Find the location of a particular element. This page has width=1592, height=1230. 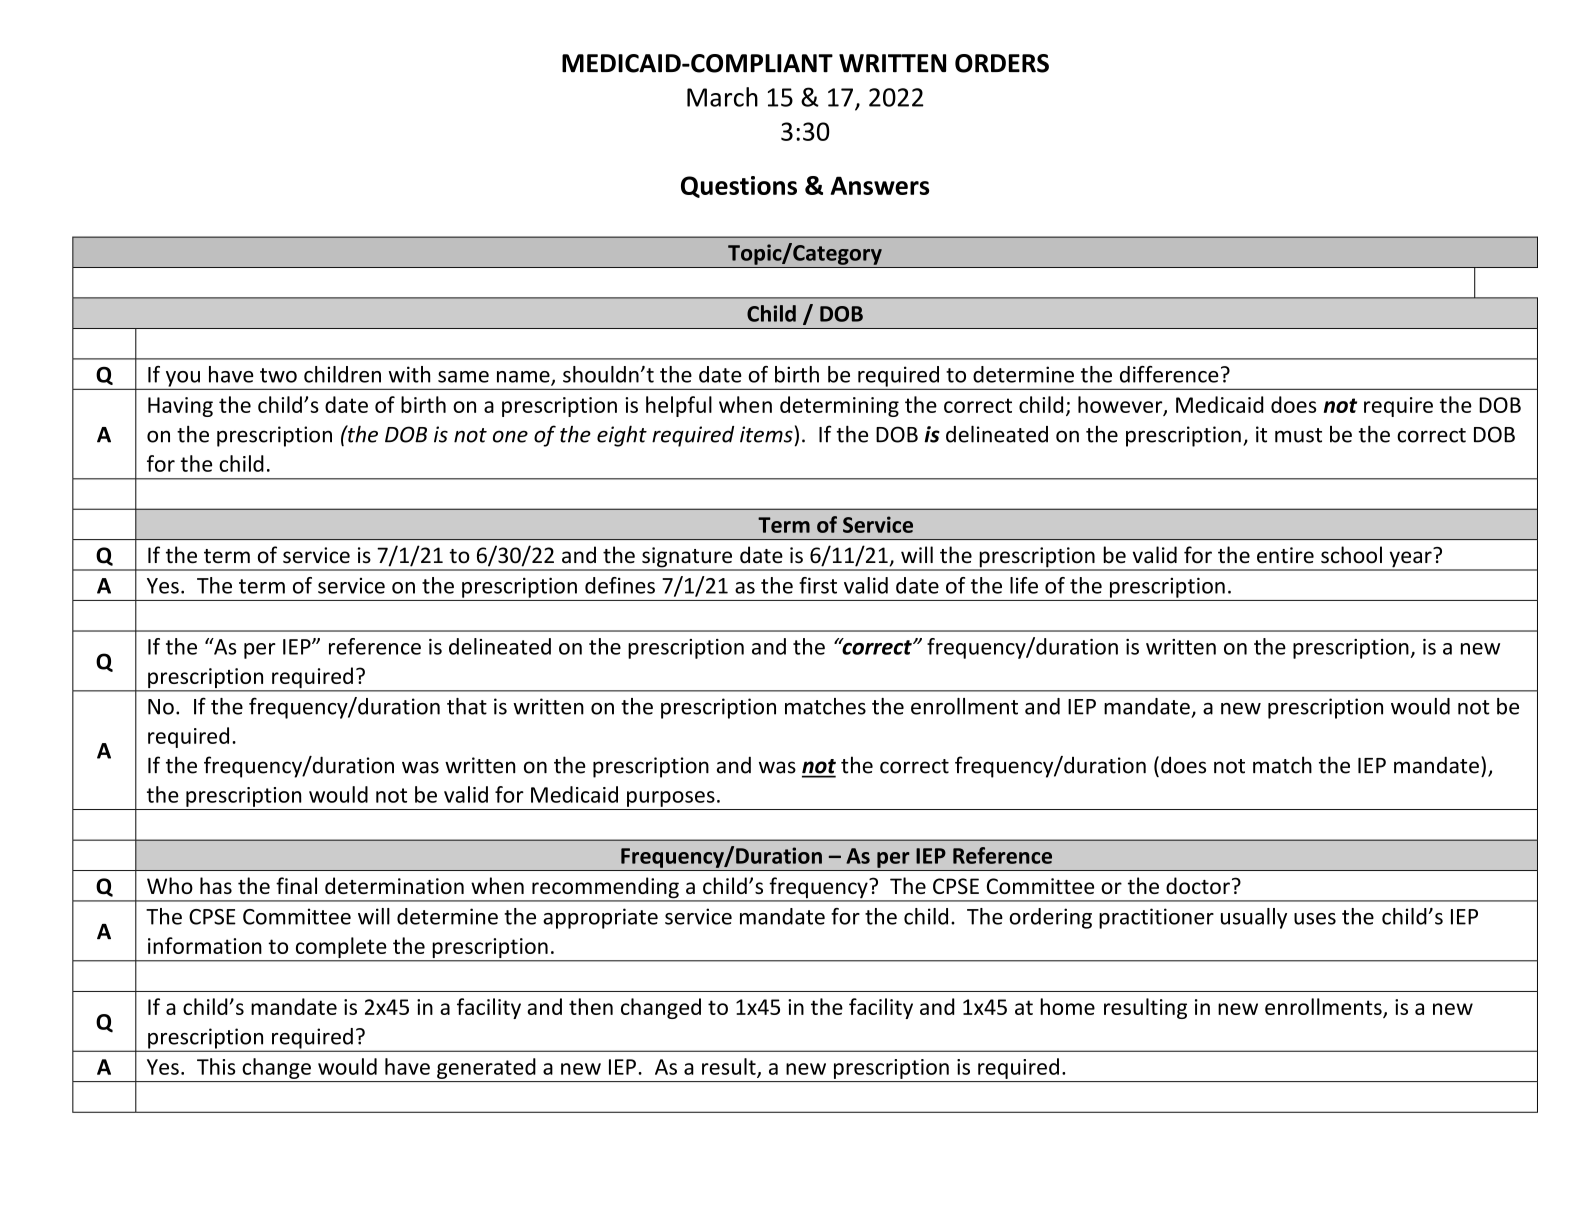

helpful is located at coordinates (679, 406).
